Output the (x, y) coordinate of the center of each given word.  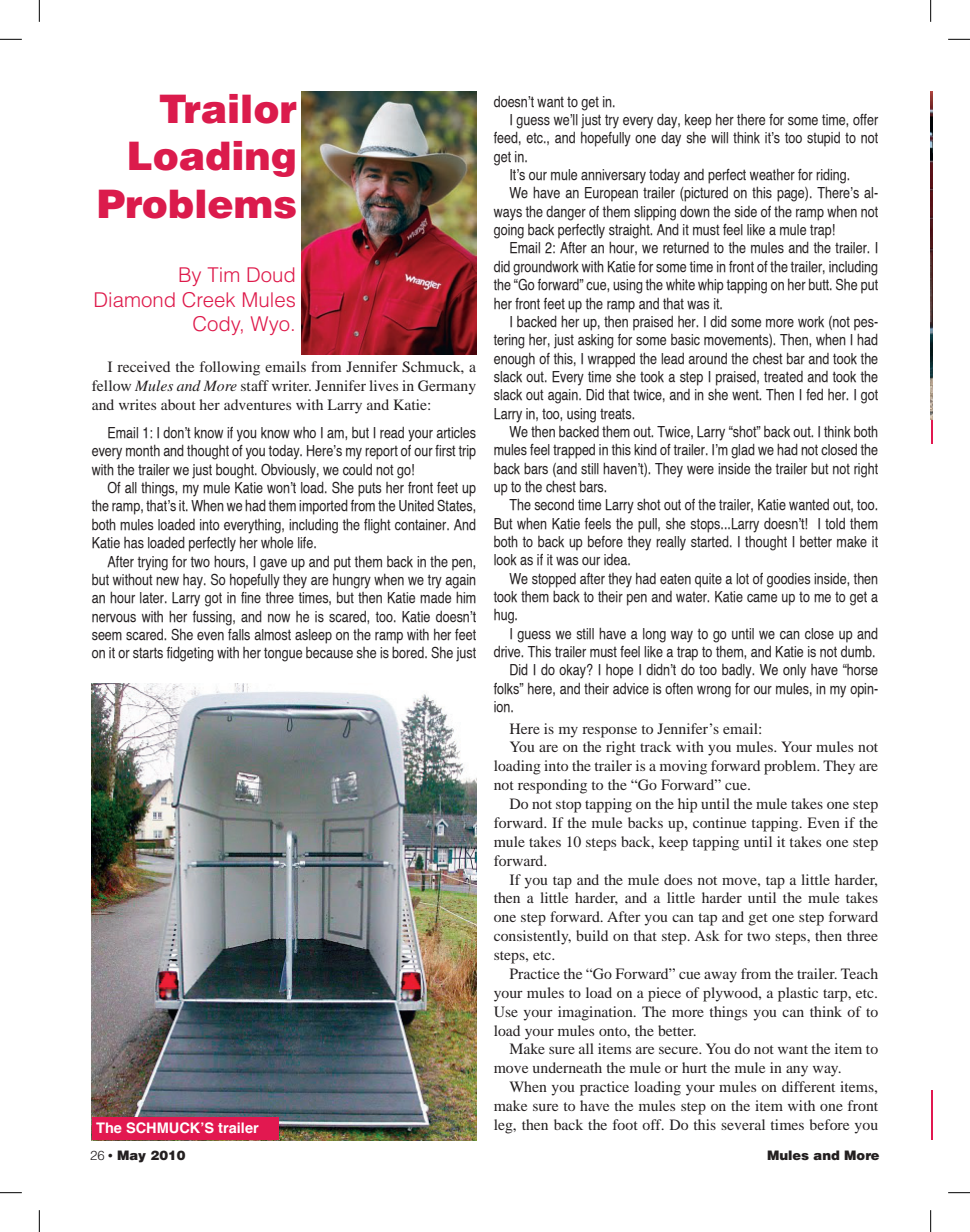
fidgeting (190, 654)
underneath (567, 1067)
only (794, 671)
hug (505, 616)
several (743, 1124)
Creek (208, 300)
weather (772, 175)
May (131, 1156)
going (509, 231)
